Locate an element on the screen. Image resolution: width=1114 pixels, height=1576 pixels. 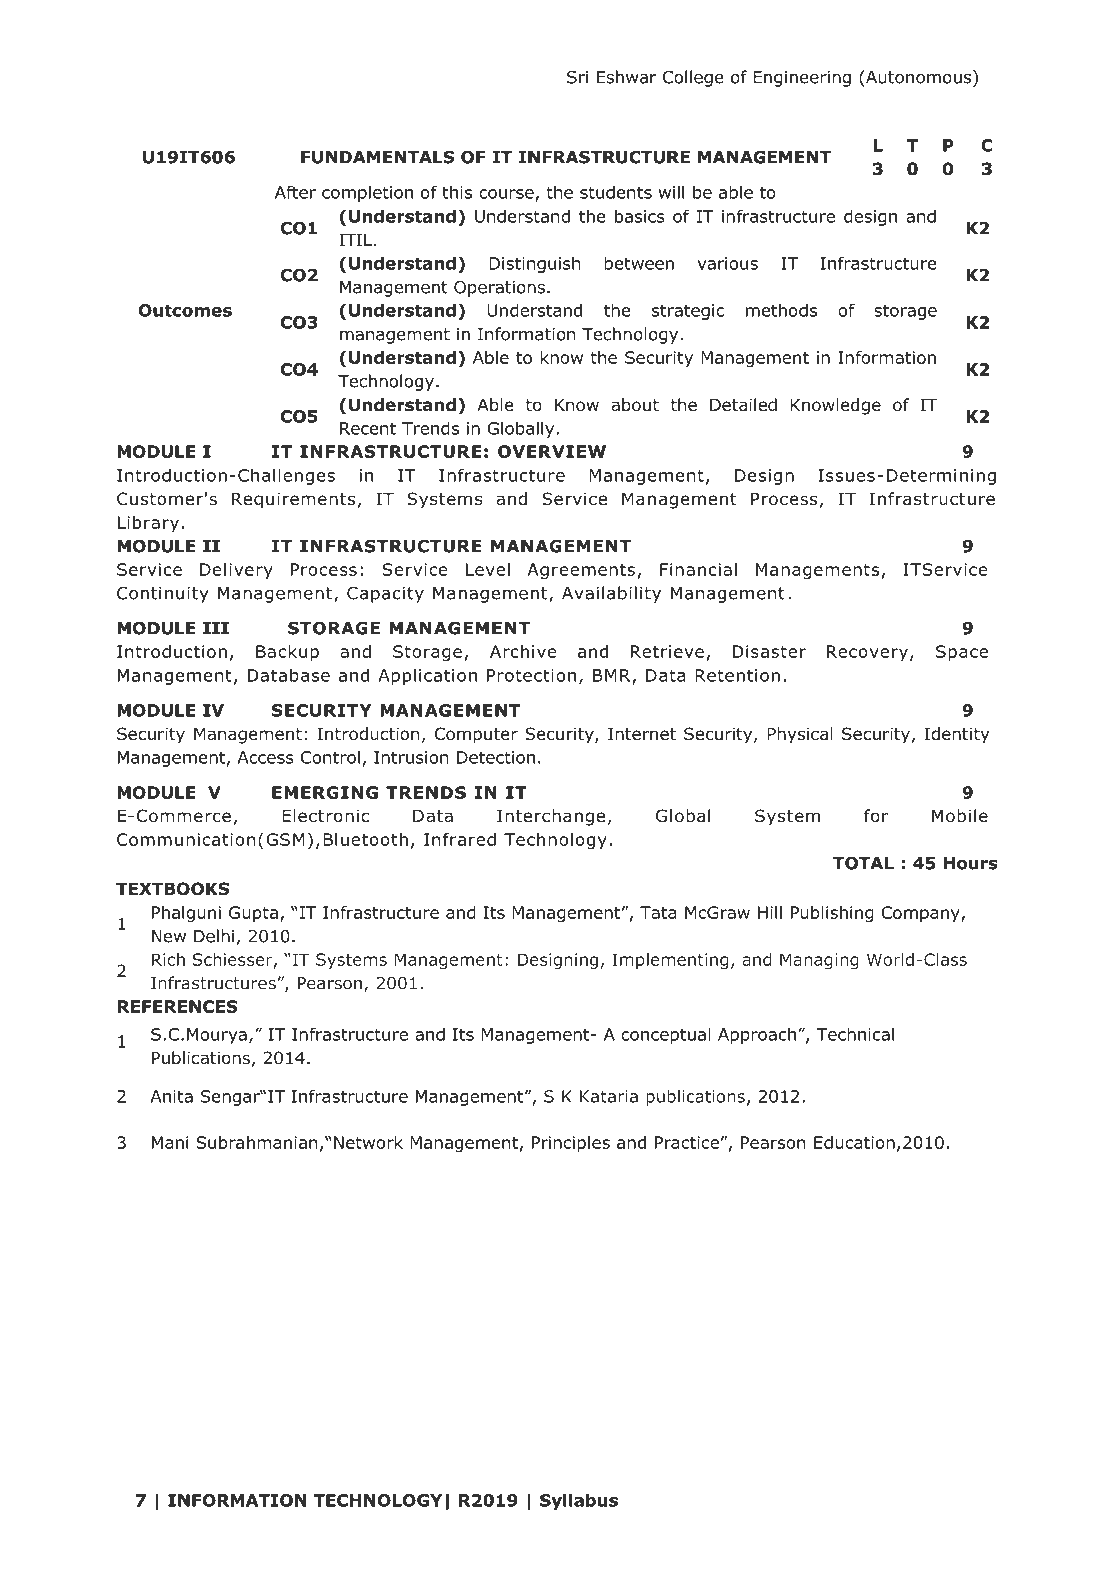
Syllabus is located at coordinates (579, 1501).
